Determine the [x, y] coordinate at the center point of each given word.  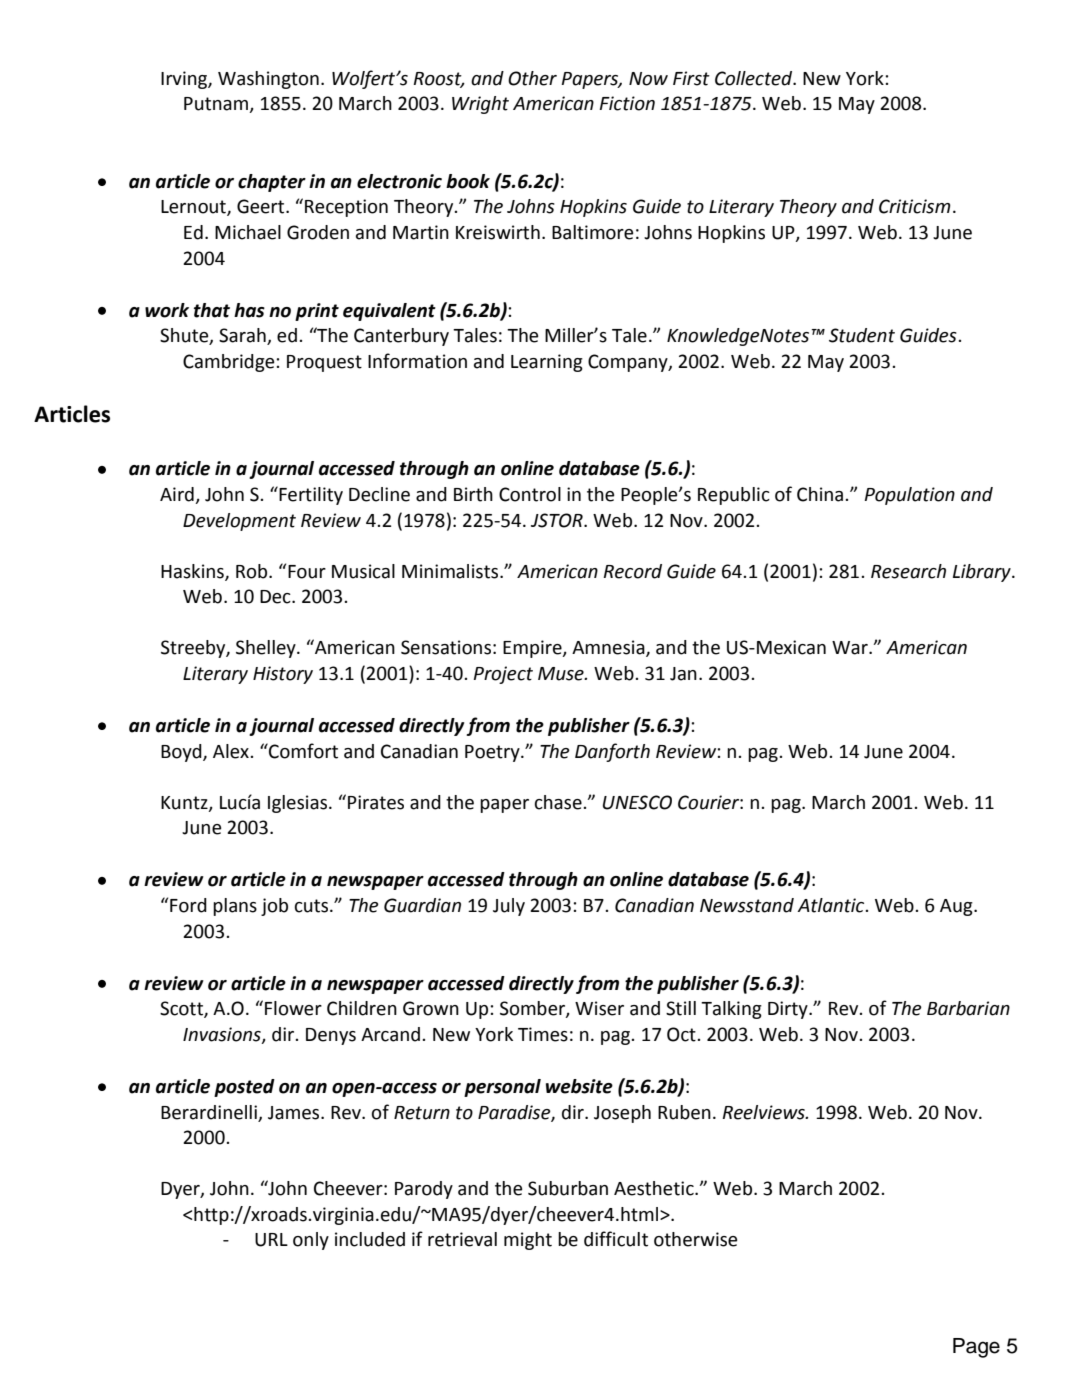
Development [239, 522]
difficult [616, 1239]
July [509, 907]
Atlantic [832, 905]
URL [271, 1240]
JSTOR [558, 520]
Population [910, 496]
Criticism [915, 206]
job [274, 907]
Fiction [627, 103]
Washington [268, 80]
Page [976, 1348]
